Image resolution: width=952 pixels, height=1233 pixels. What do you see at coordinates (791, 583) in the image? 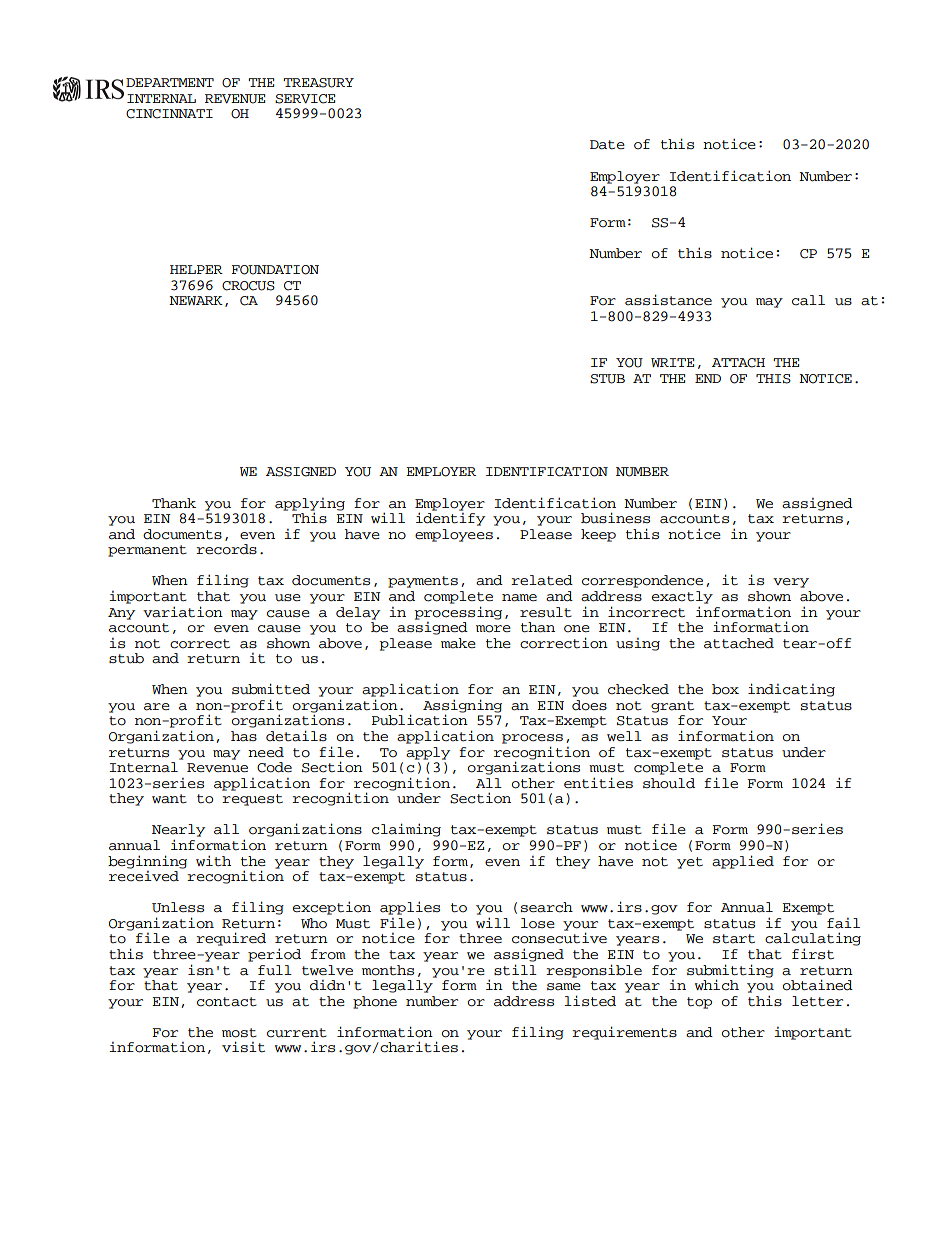
I see `very` at bounding box center [791, 583].
